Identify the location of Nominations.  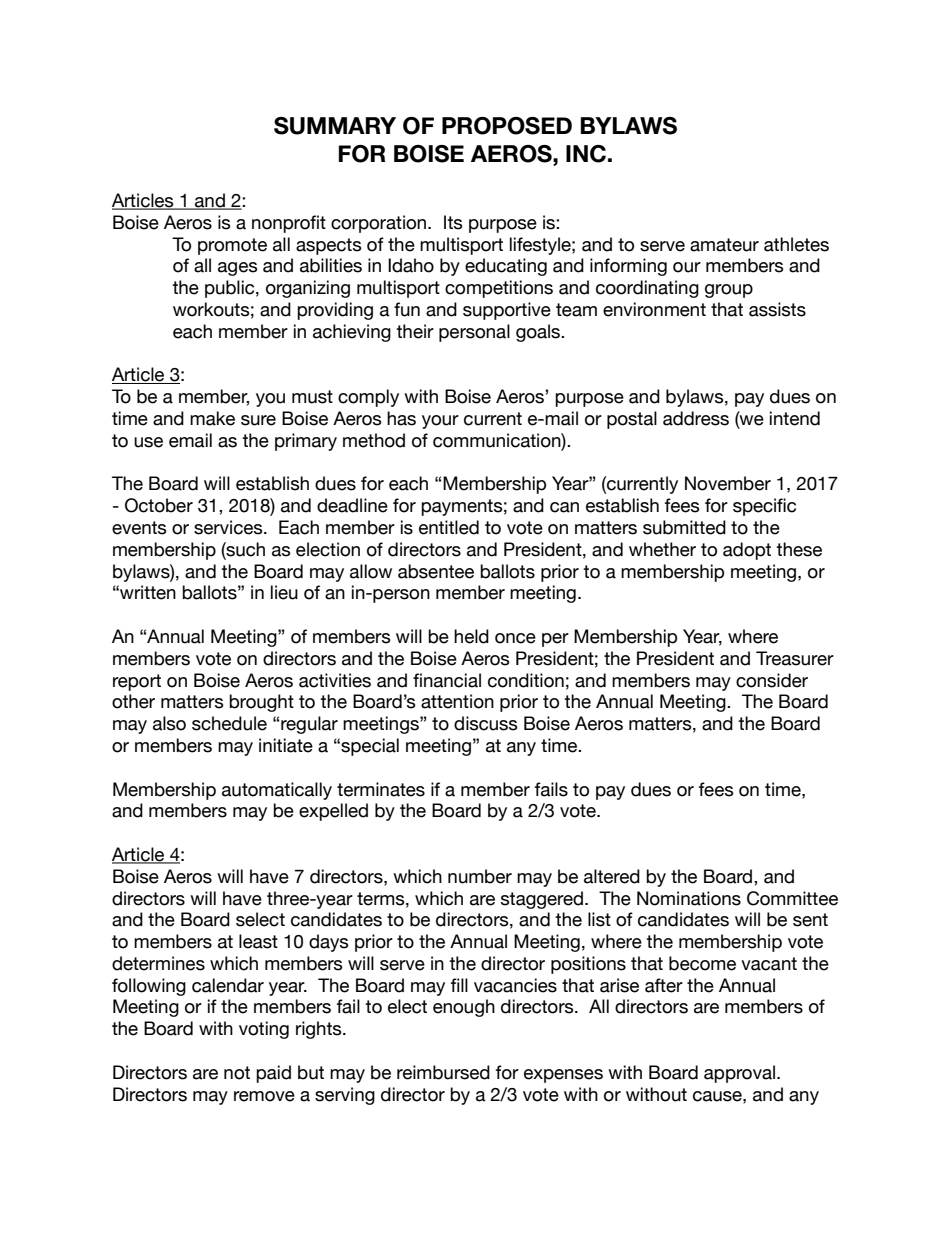
(689, 898).
